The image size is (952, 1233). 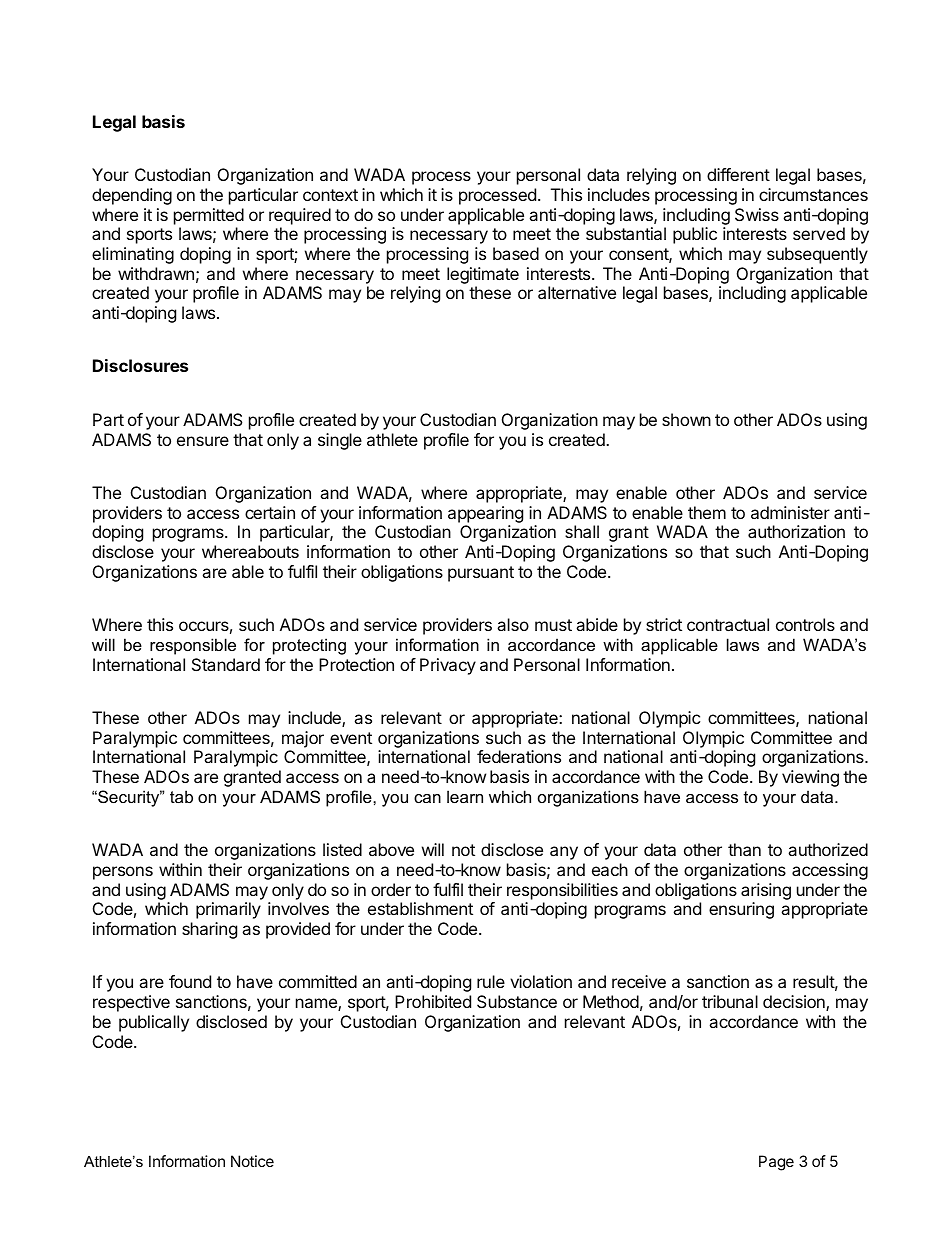 What do you see at coordinates (728, 624) in the screenshot?
I see `contractual` at bounding box center [728, 624].
